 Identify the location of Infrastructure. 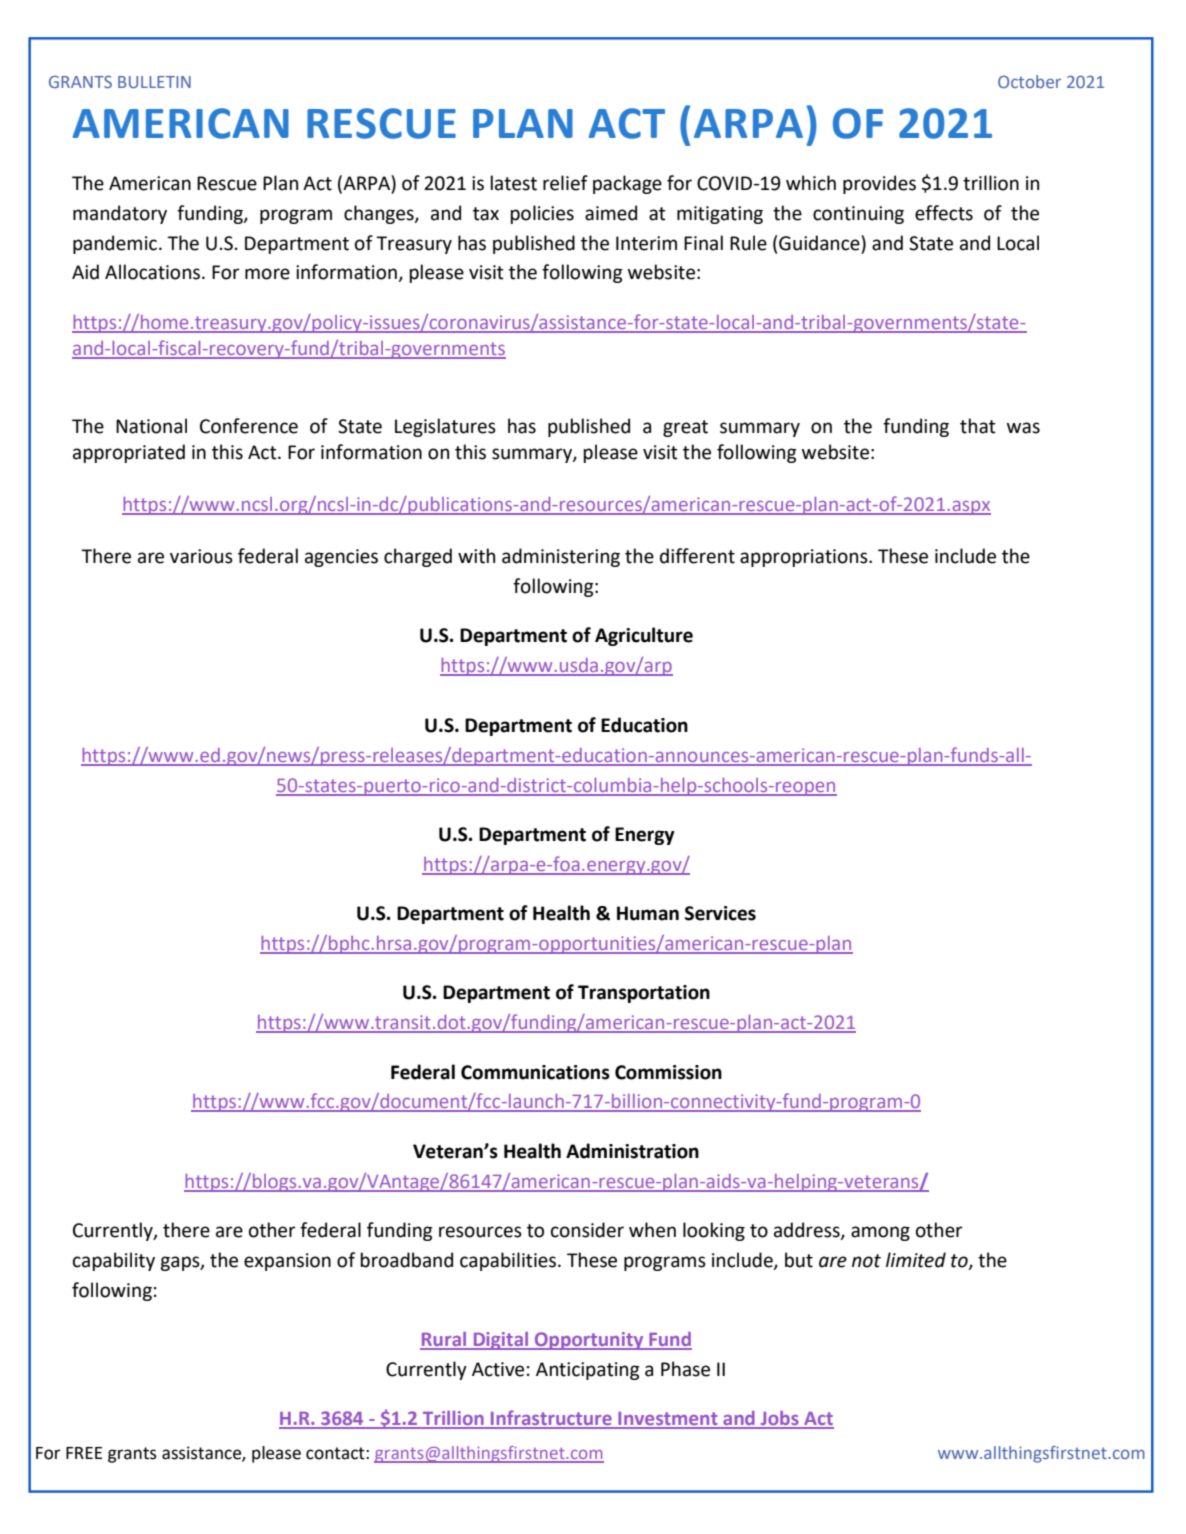
(551, 1419).
